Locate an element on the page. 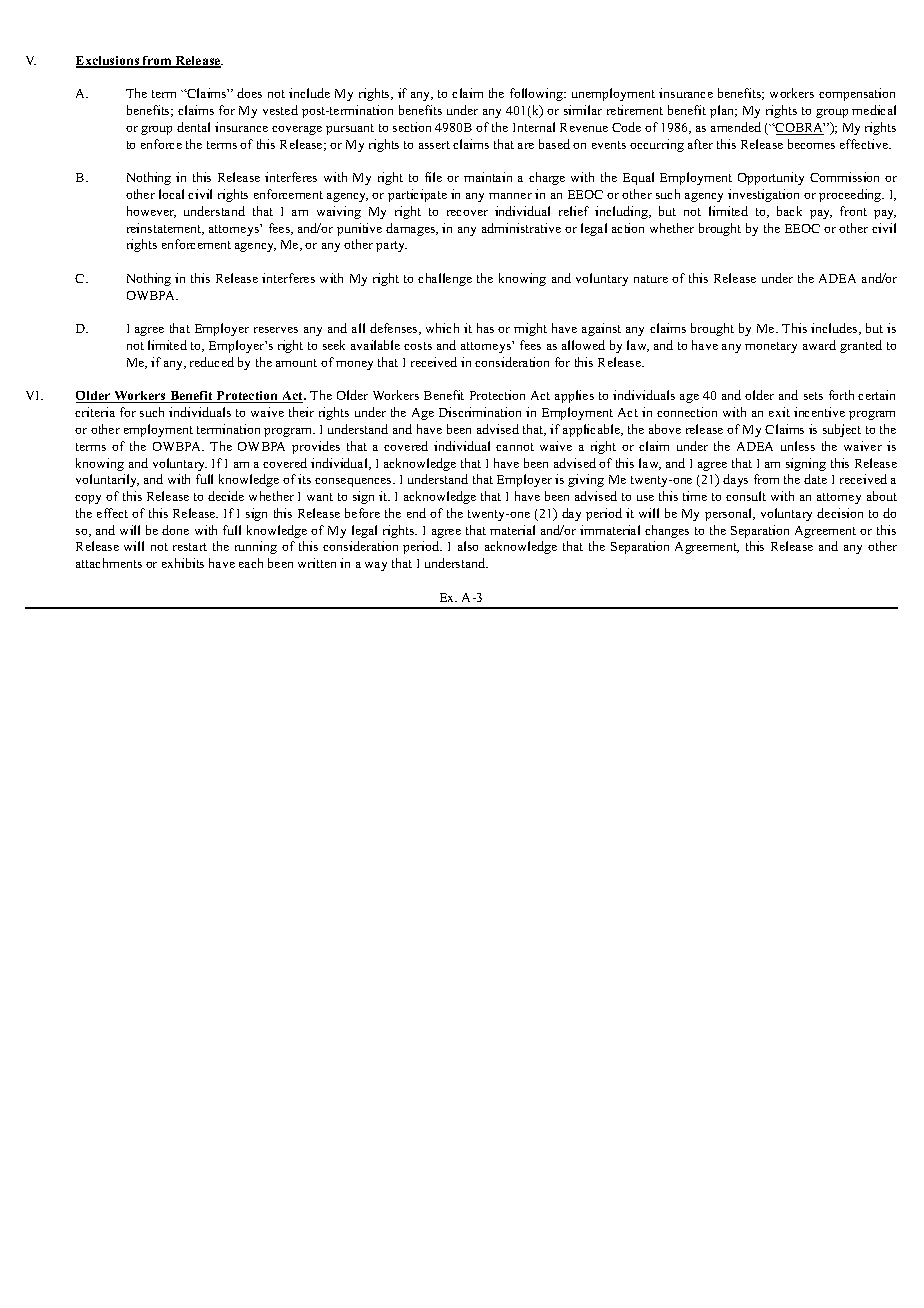  following is located at coordinates (538, 94).
